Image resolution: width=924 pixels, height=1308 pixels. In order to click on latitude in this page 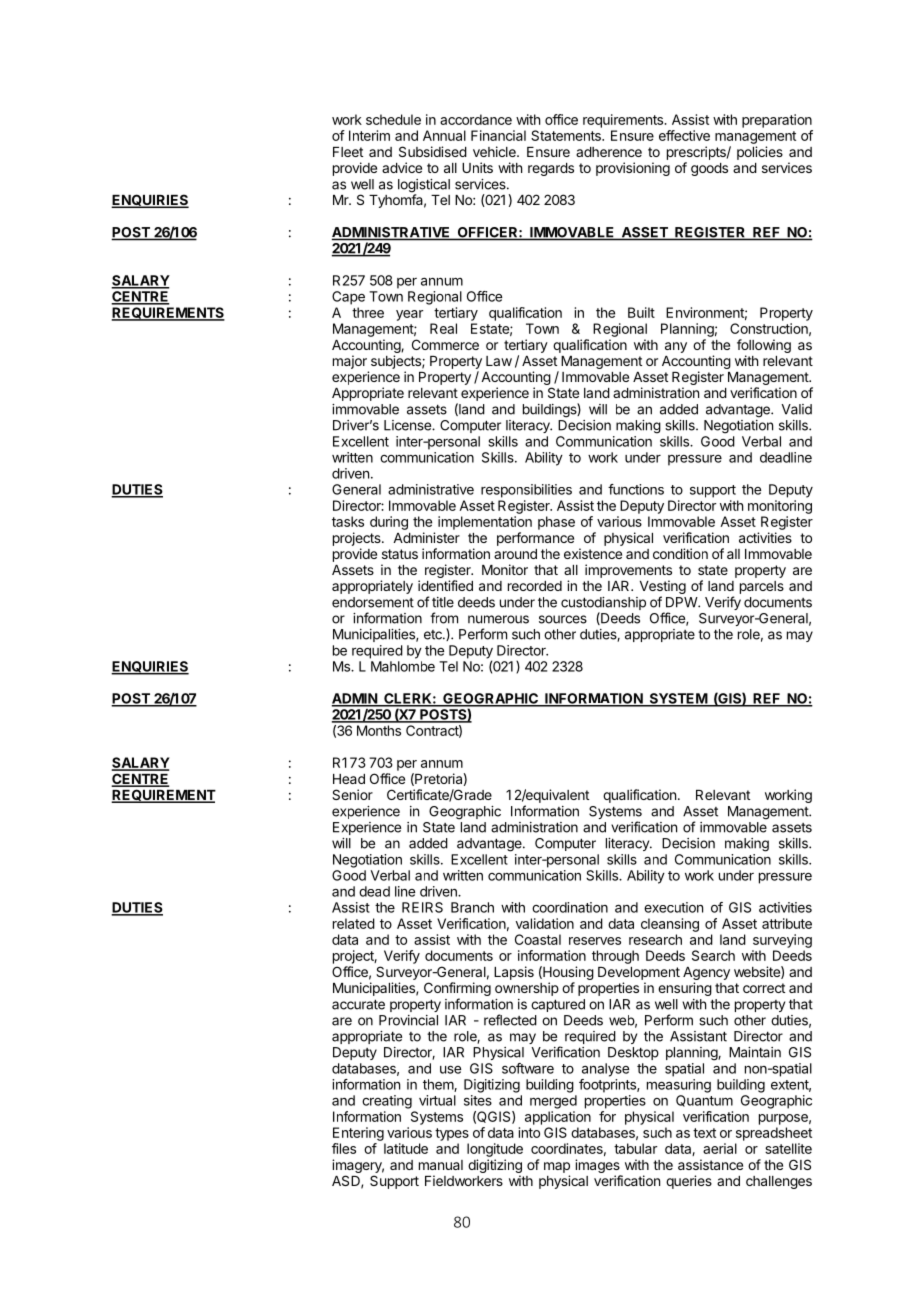, I will do `click(406, 1148)`.
